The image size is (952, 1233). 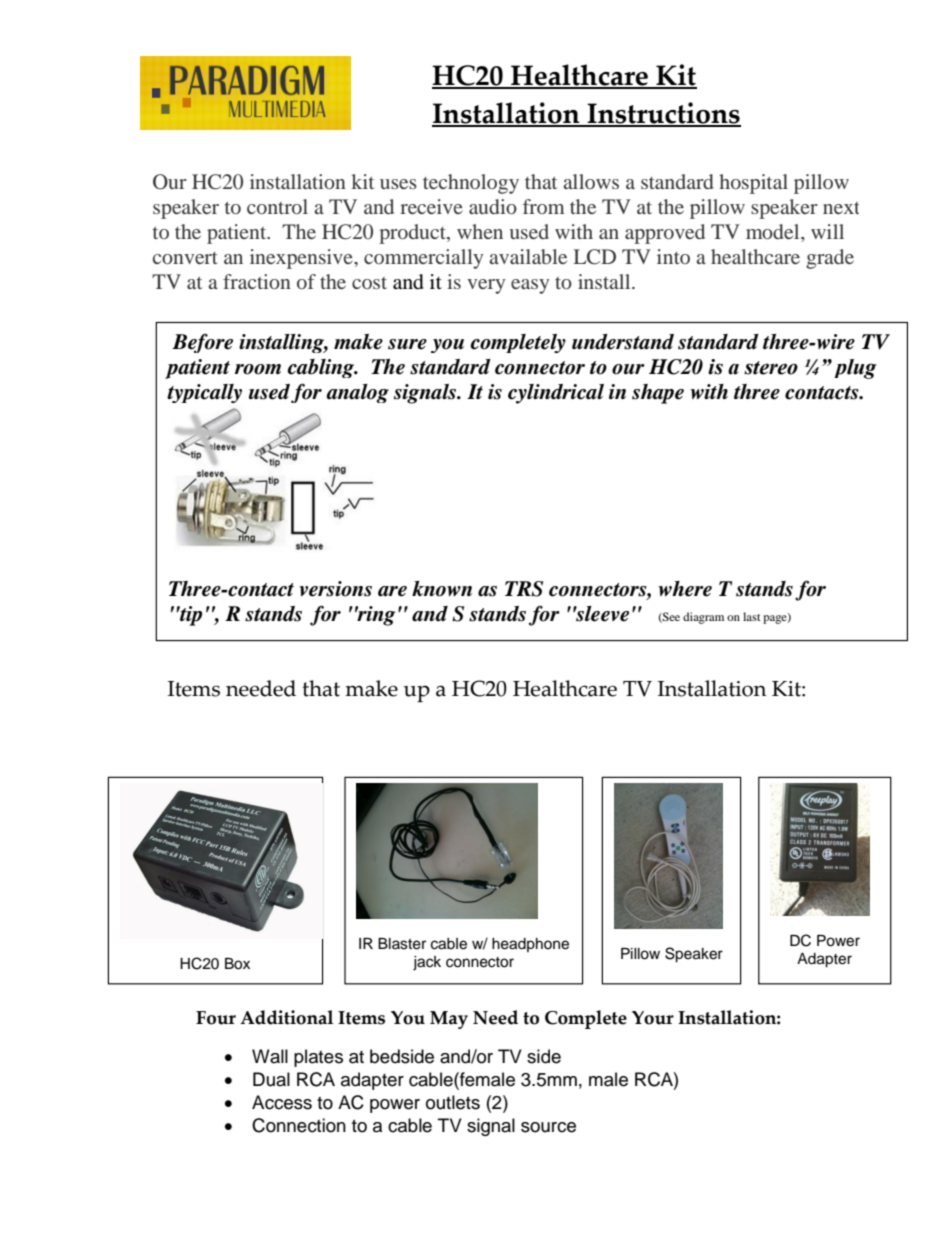 What do you see at coordinates (530, 945) in the image?
I see `headphone` at bounding box center [530, 945].
